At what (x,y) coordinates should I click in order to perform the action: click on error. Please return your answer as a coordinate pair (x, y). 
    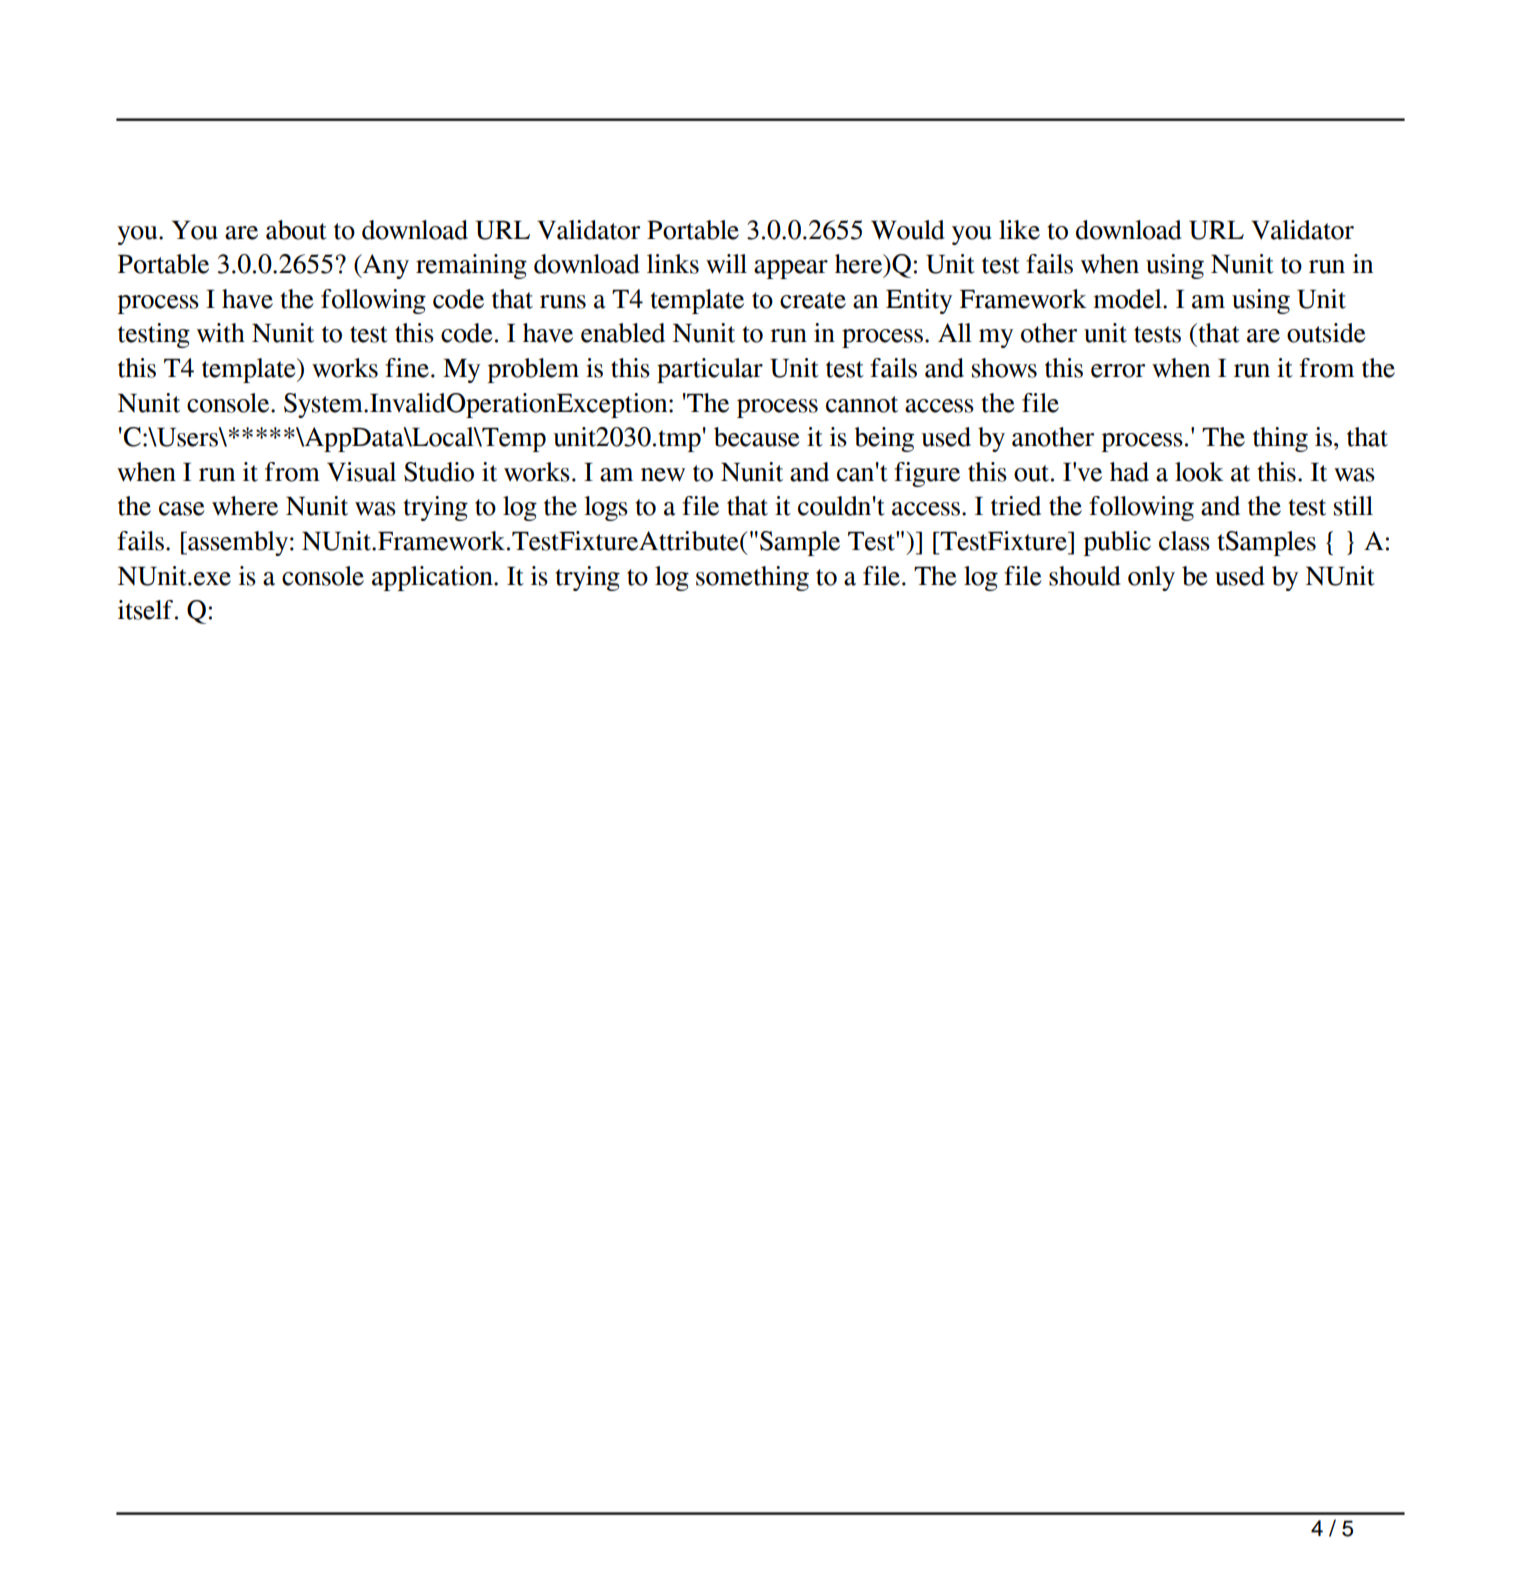
    Looking at the image, I should click on (1118, 371).
